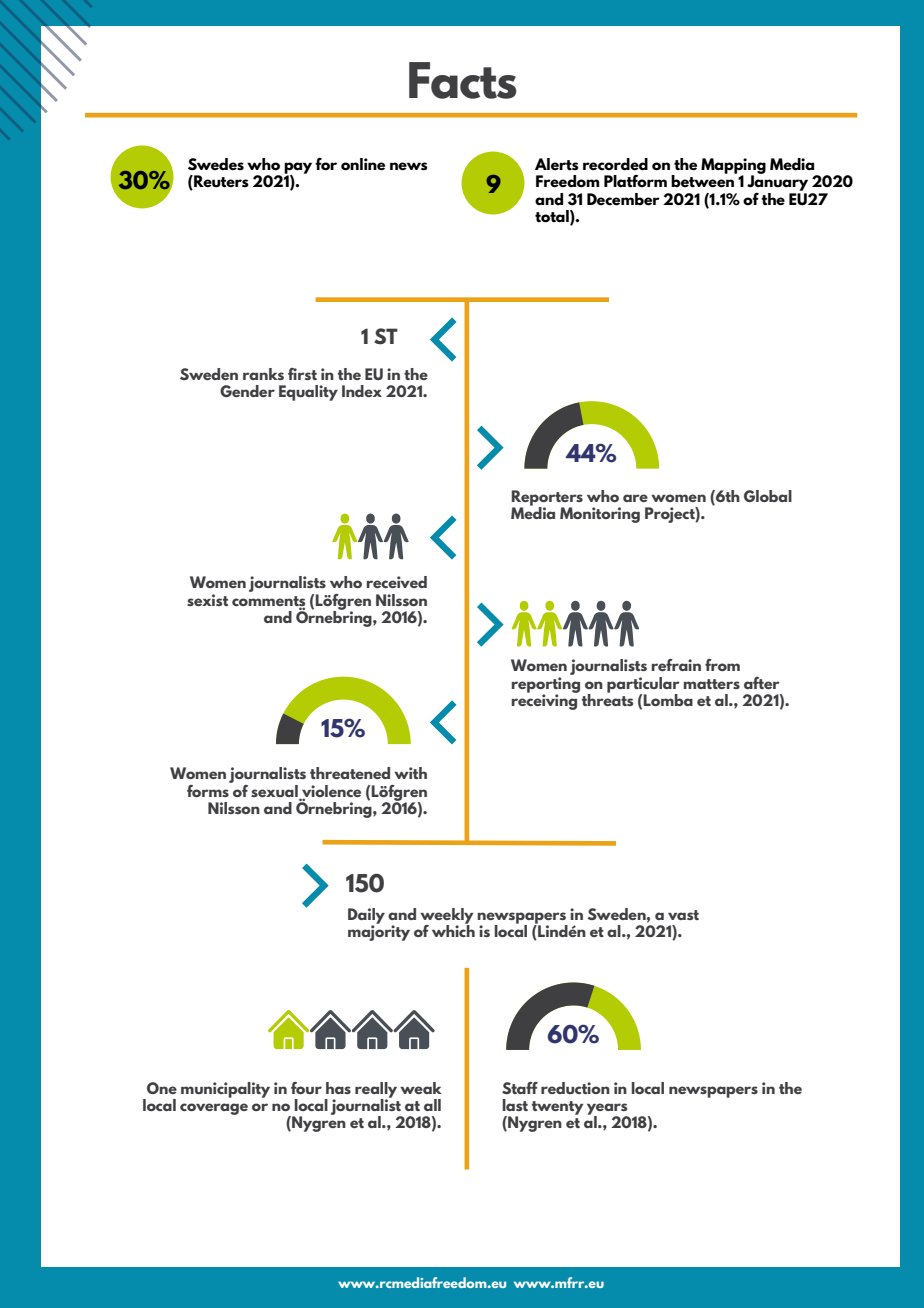  I want to click on Facts, so click(463, 80).
